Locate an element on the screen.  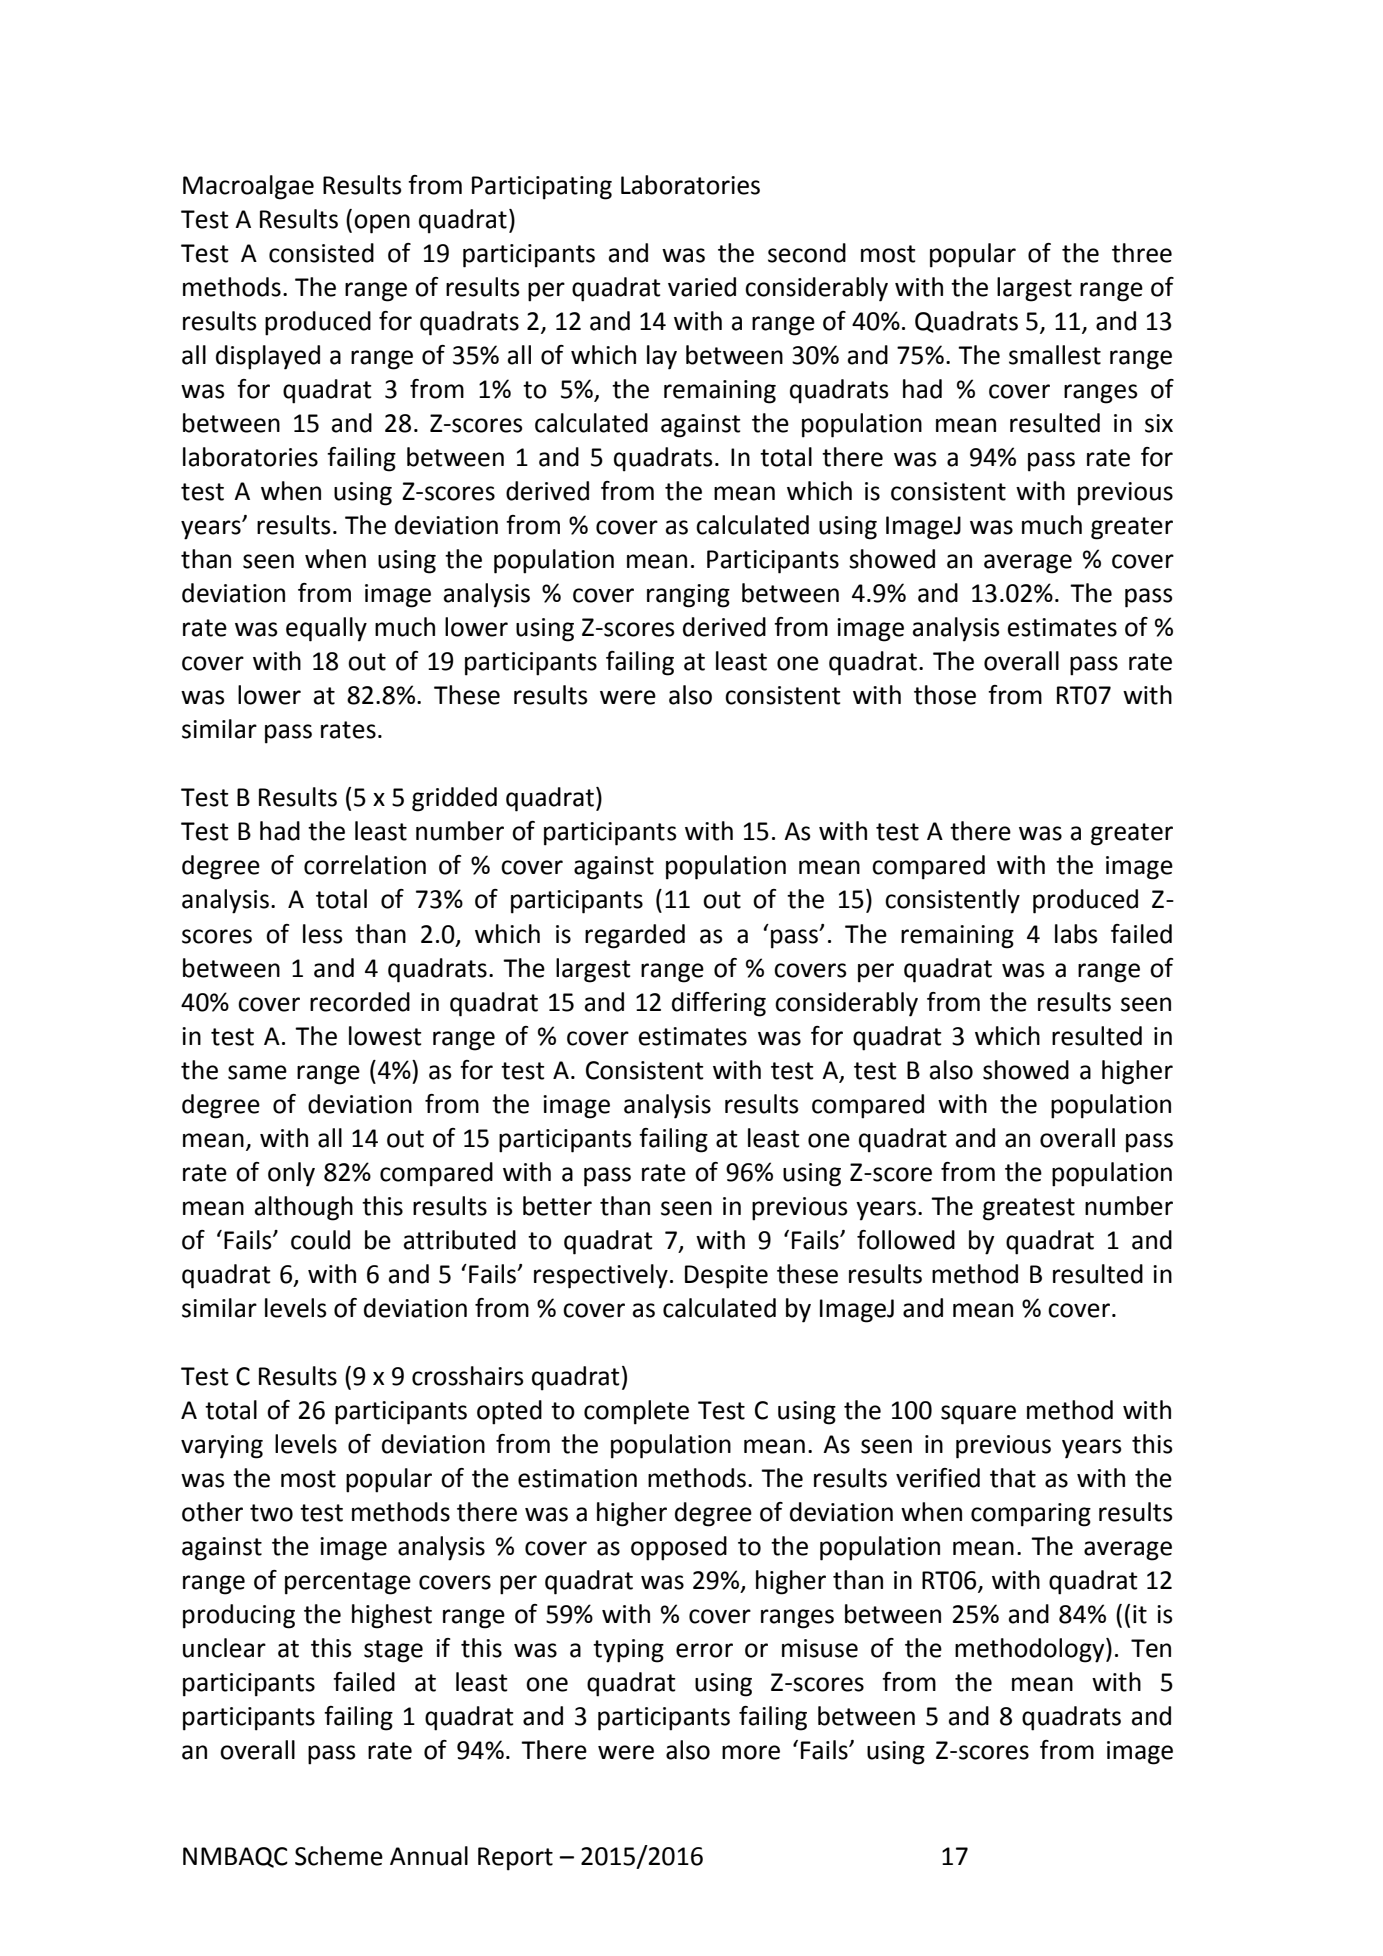
consisted is located at coordinates (321, 253).
